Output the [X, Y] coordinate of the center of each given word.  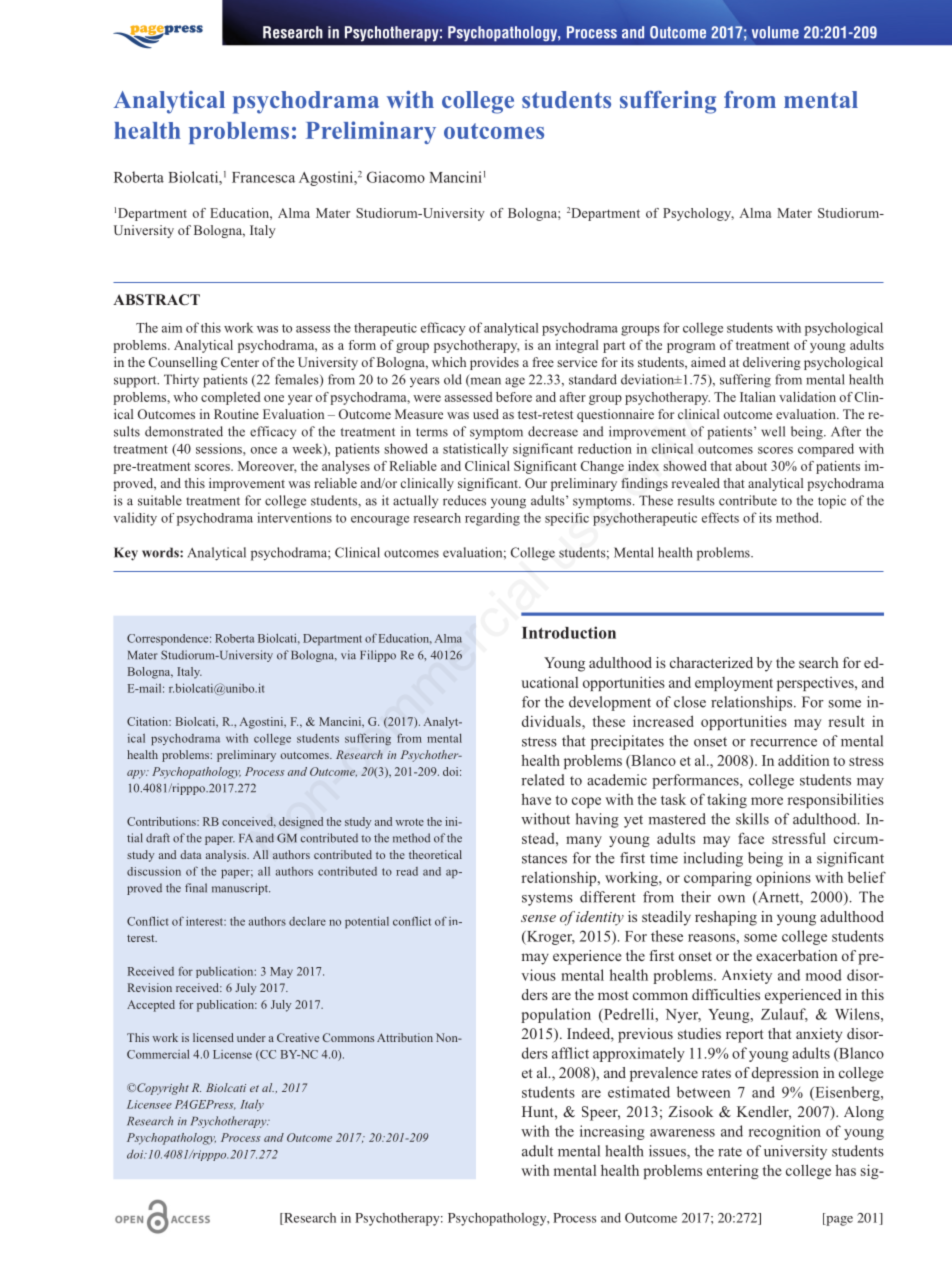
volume [775, 32]
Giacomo [396, 177]
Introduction [569, 632]
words [161, 552]
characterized [711, 662]
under [251, 1037]
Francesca [263, 177]
